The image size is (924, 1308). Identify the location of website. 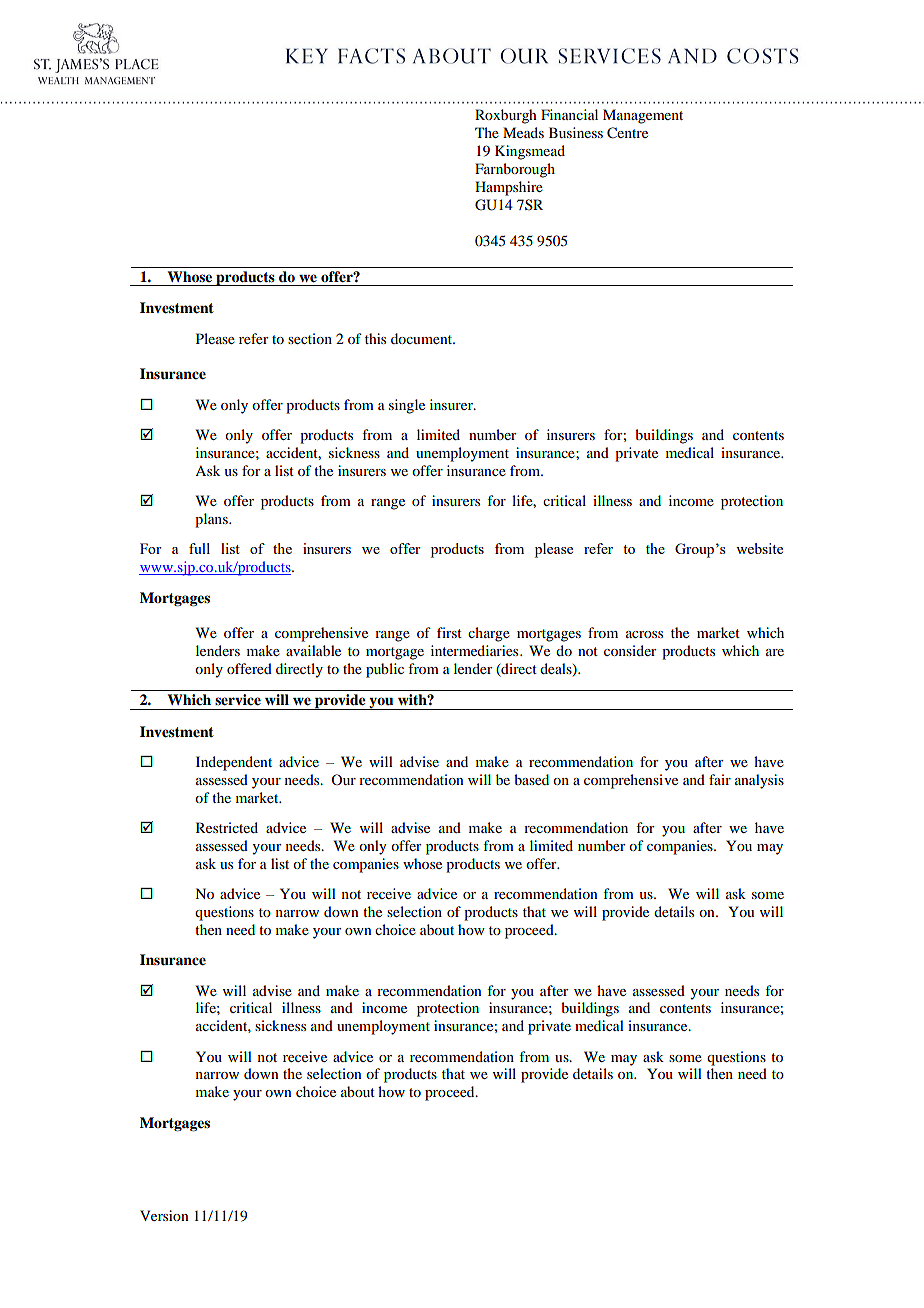
(759, 548).
